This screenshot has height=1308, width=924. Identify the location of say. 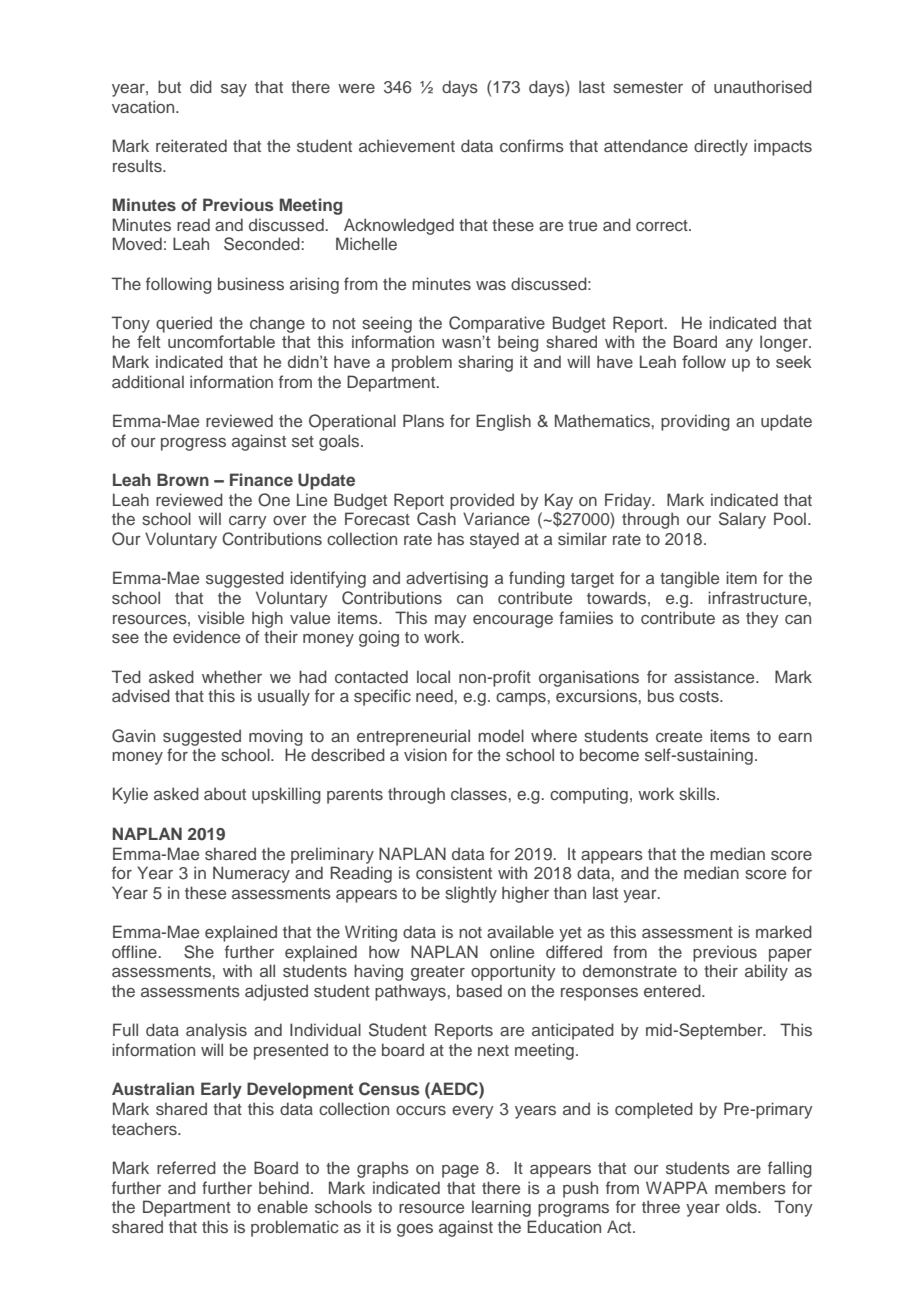
(234, 90).
